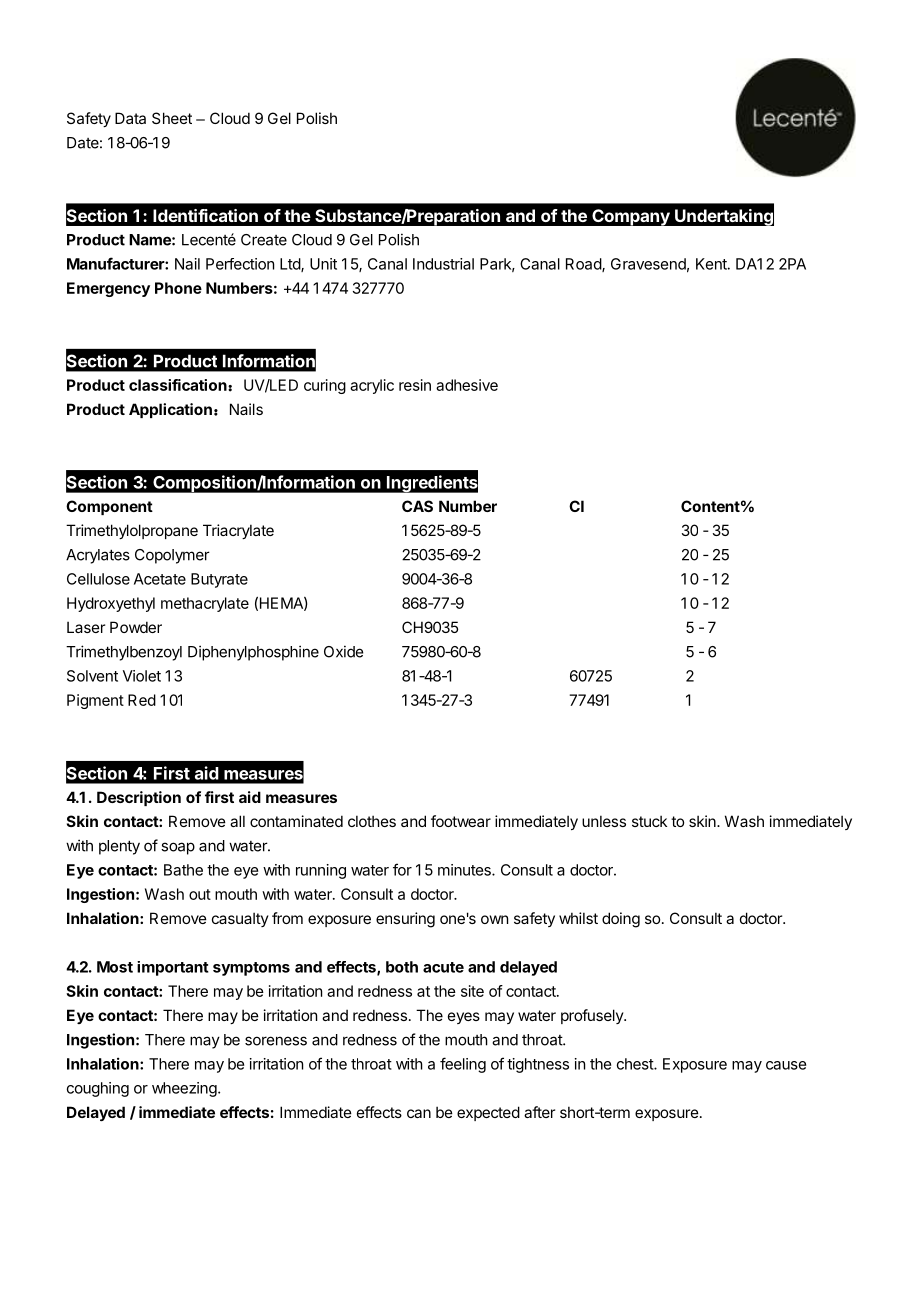  Describe the element at coordinates (415, 385) in the document. I see `resin` at that location.
